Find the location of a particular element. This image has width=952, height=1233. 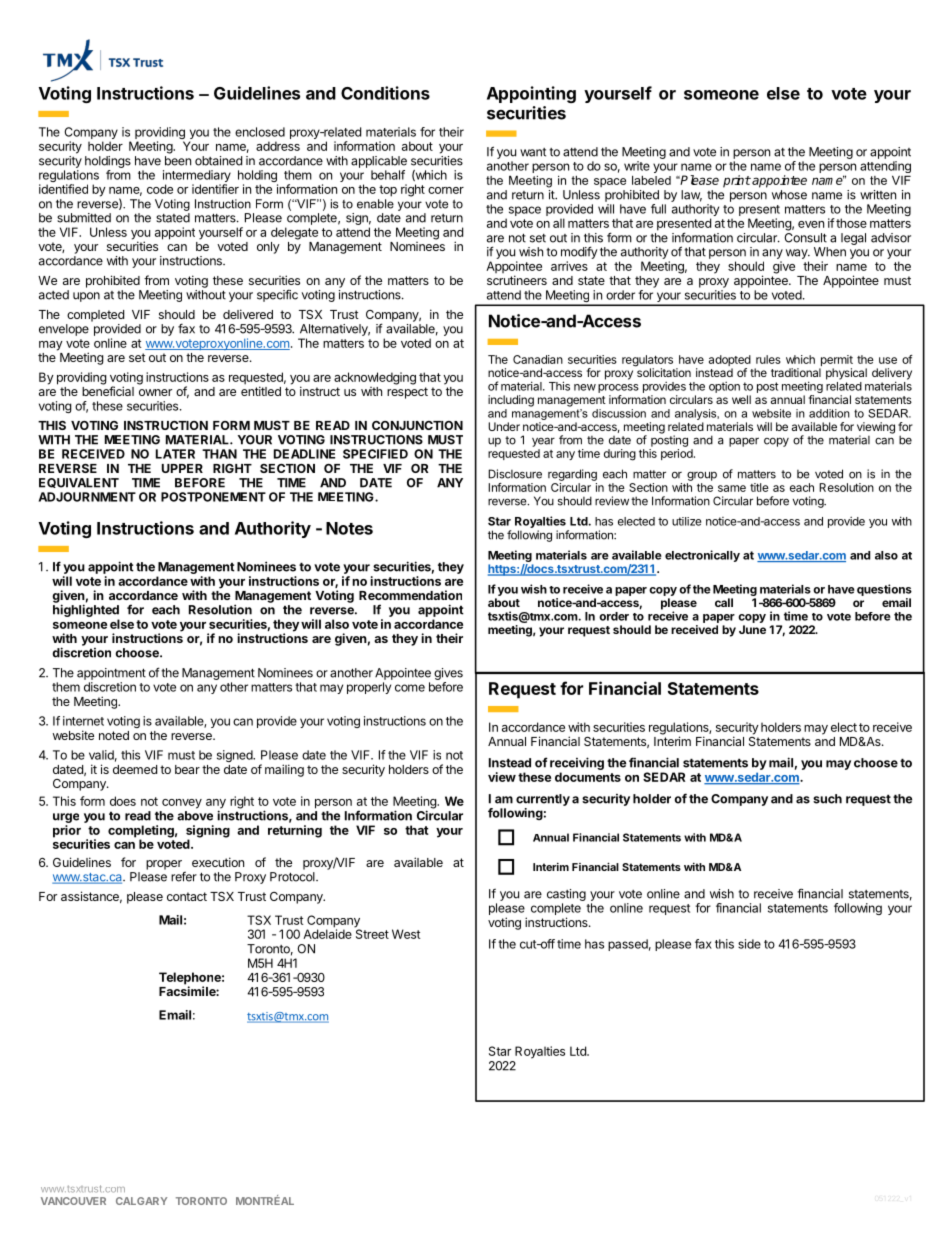

Disclosure is located at coordinates (515, 474).
